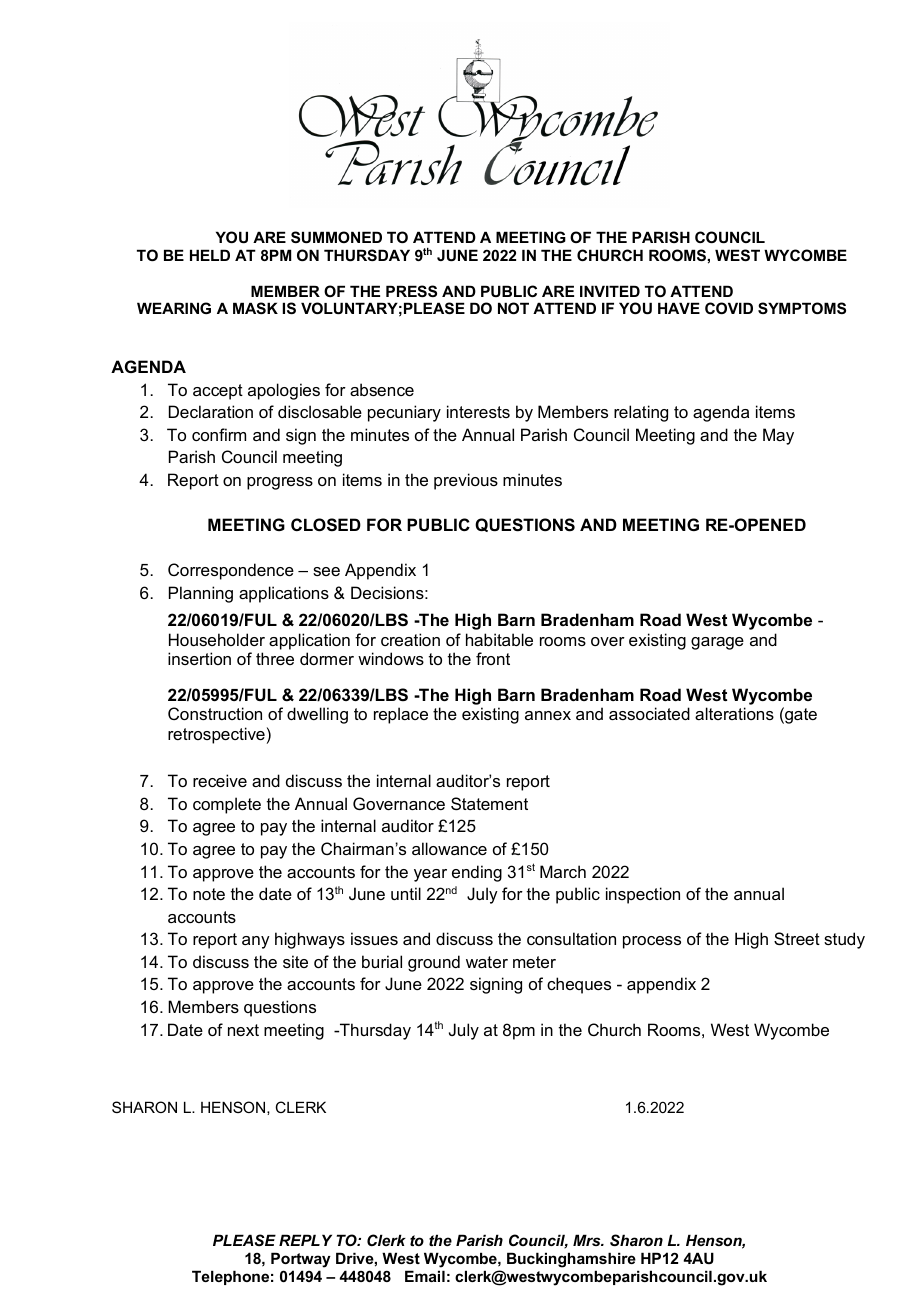 The height and width of the image is (1307, 924). I want to click on progress, so click(280, 483).
